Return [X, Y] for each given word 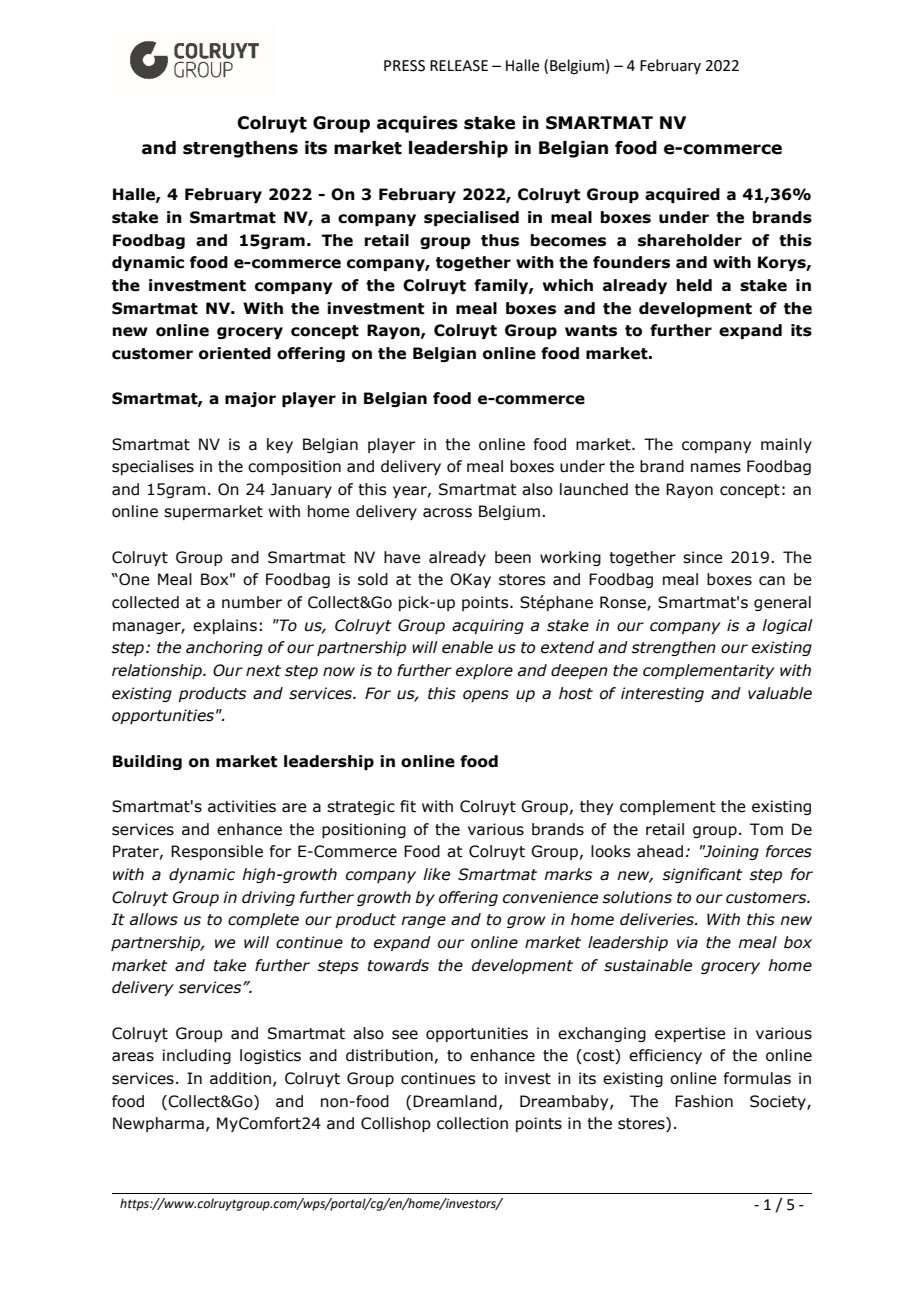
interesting [662, 694]
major [250, 399]
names [716, 468]
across [447, 513]
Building [147, 762]
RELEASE [459, 66]
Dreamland [455, 1101]
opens [486, 696]
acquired [682, 195]
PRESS [404, 66]
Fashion [704, 1101]
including [197, 1056]
